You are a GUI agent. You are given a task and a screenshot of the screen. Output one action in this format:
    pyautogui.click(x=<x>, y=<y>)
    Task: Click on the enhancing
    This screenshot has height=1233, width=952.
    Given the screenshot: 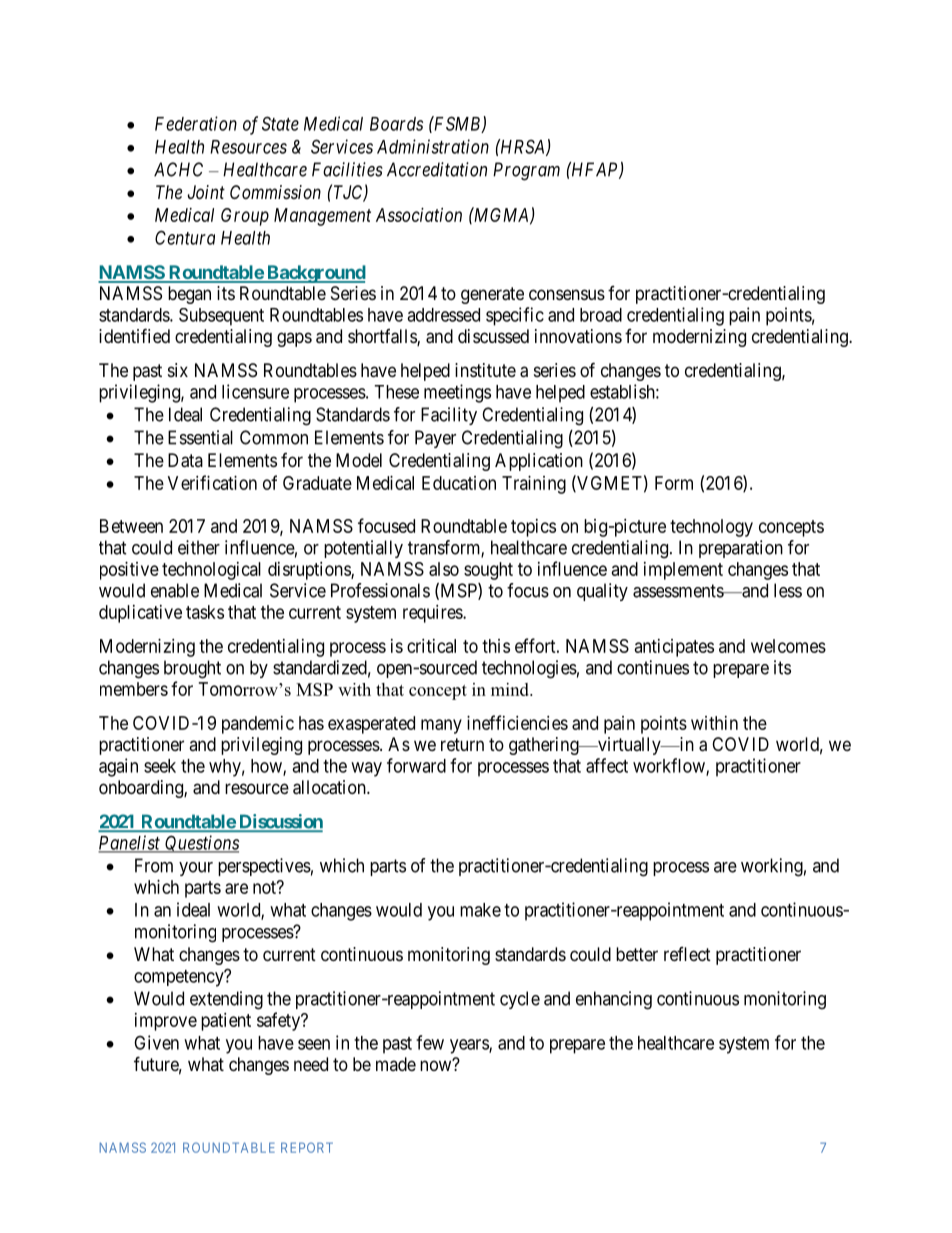 What is the action you would take?
    pyautogui.click(x=614, y=1000)
